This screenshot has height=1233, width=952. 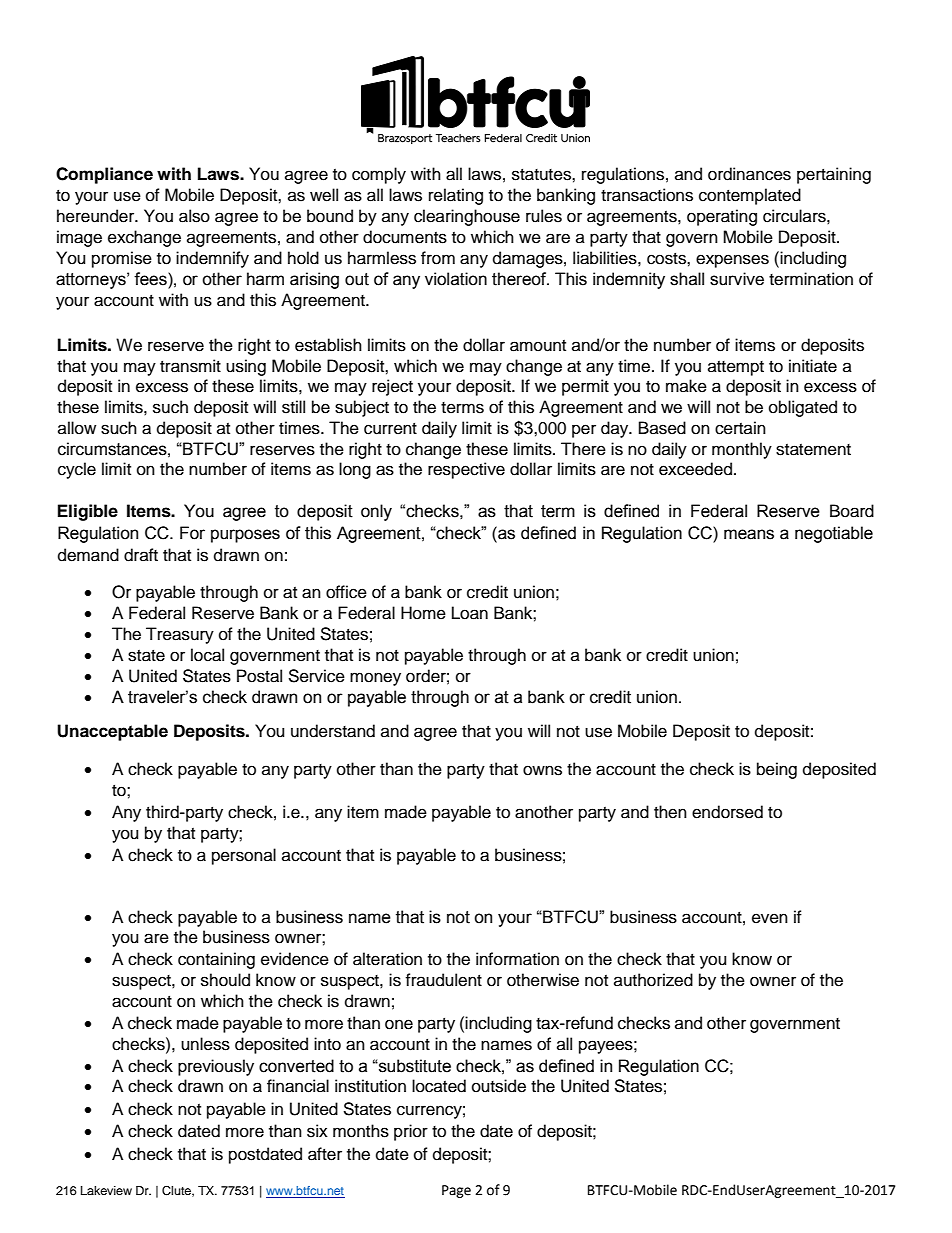 What do you see at coordinates (141, 555) in the screenshot?
I see `draft` at bounding box center [141, 555].
